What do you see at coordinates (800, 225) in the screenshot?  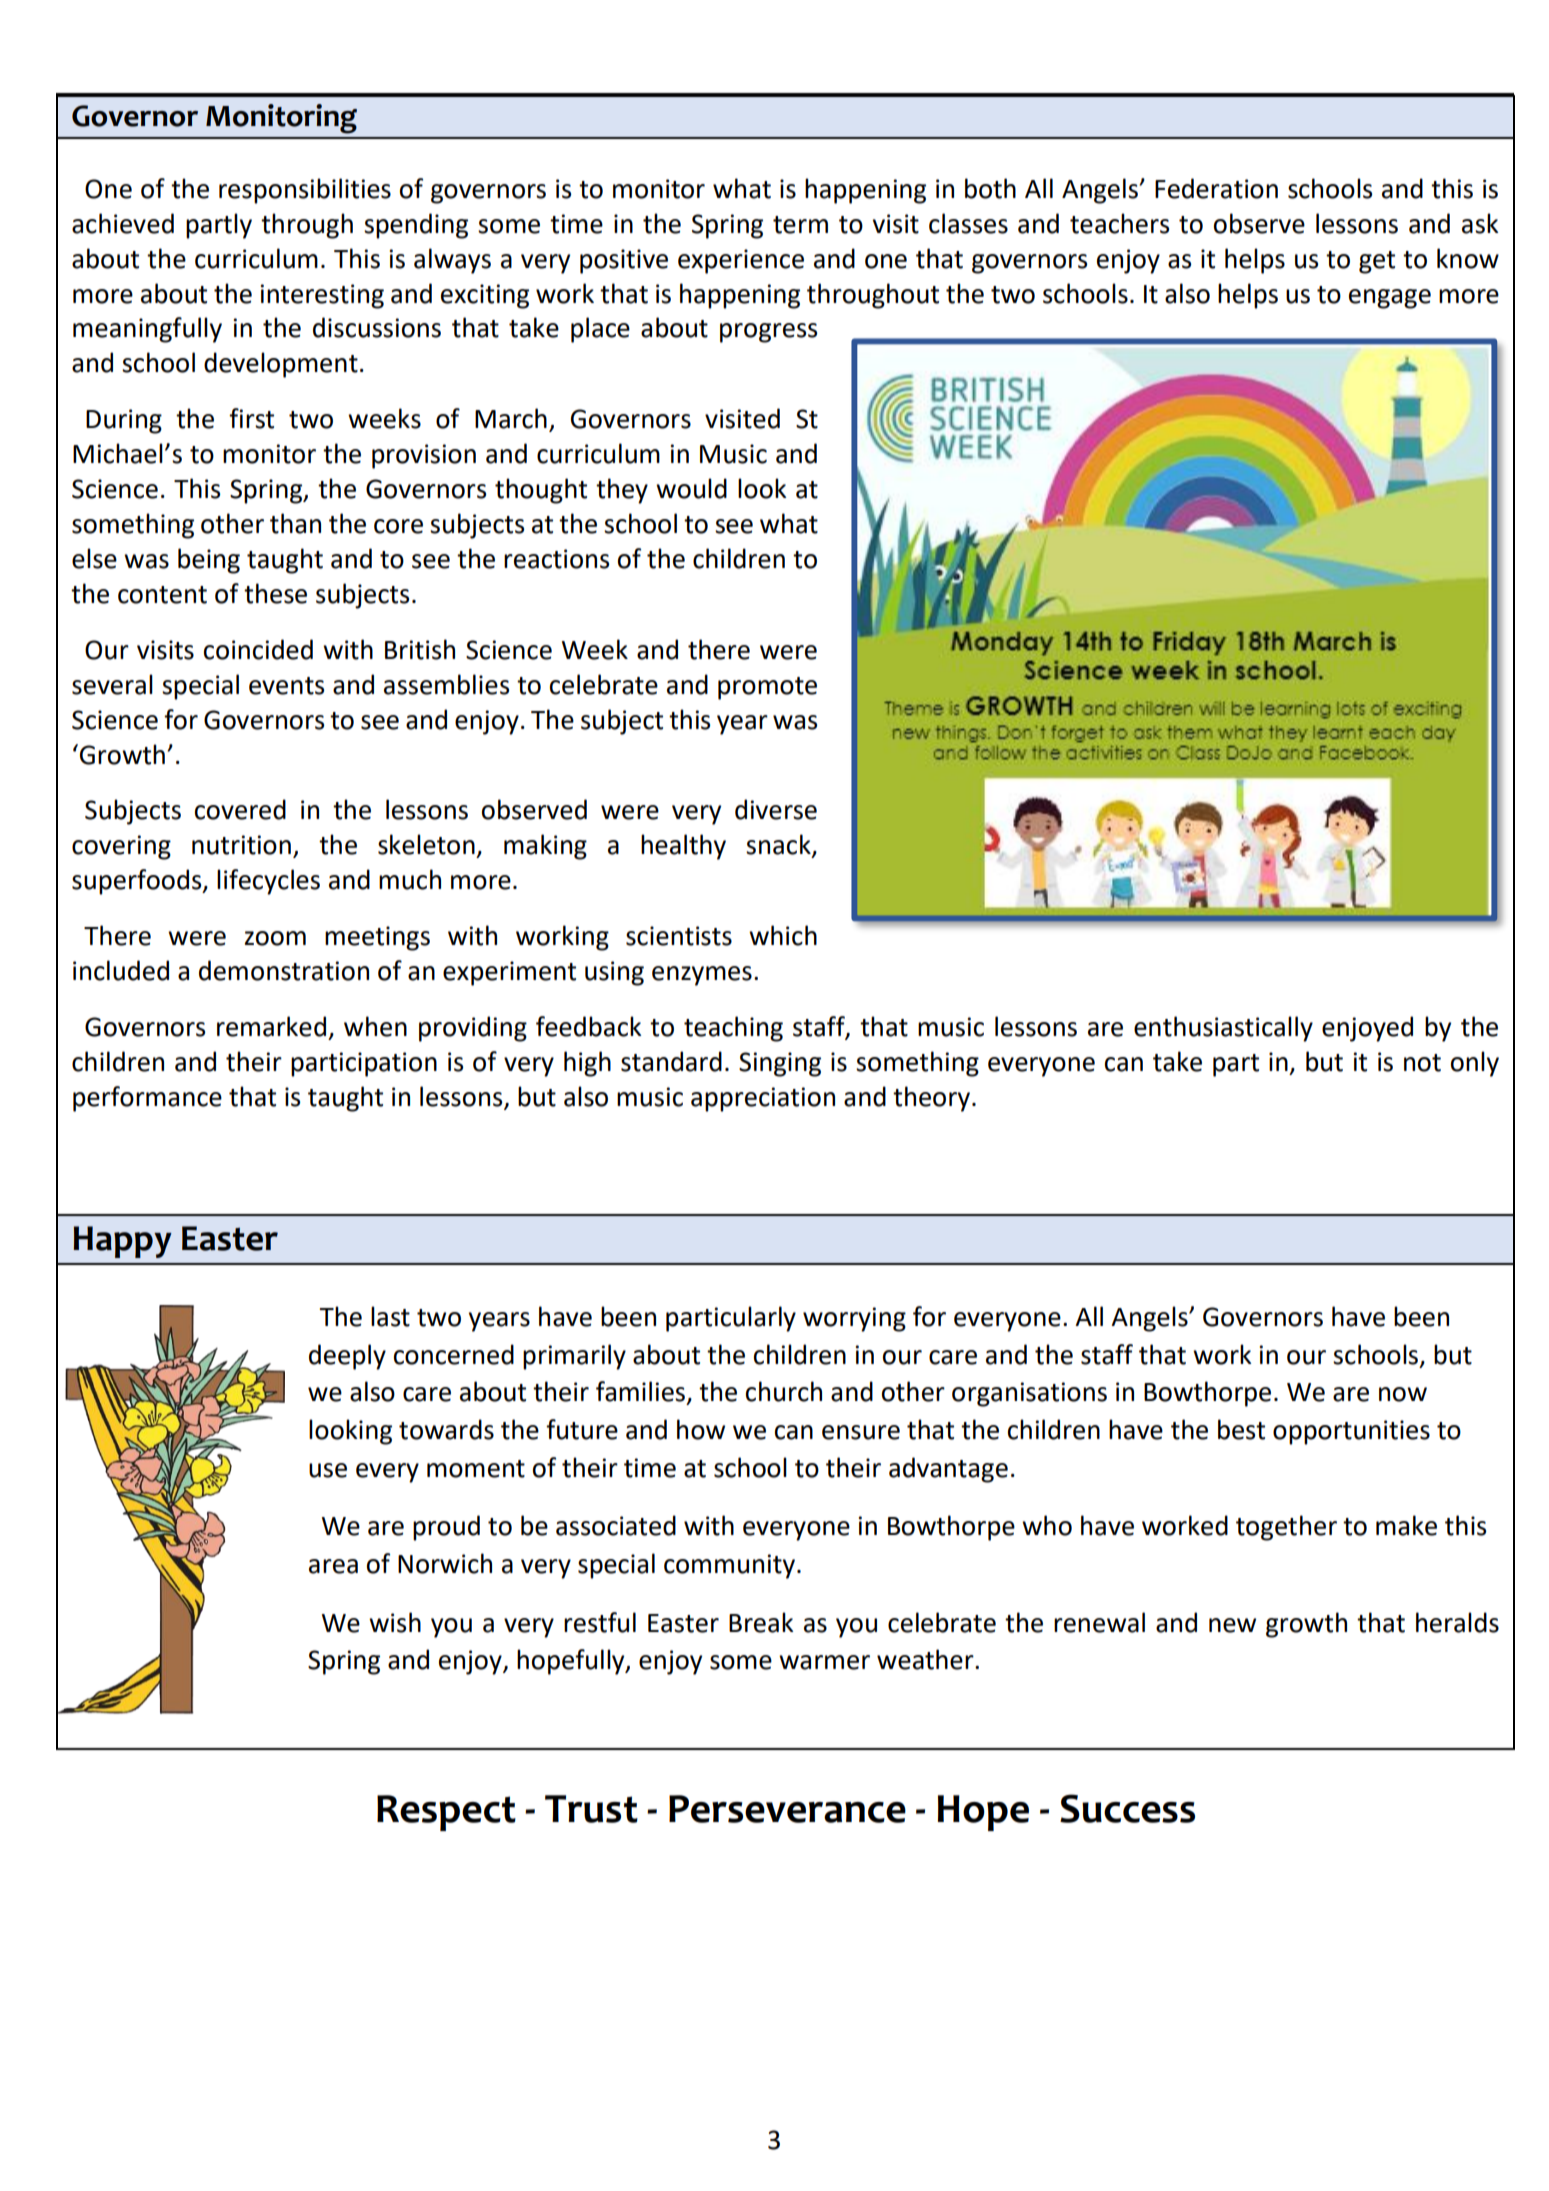 I see `term` at bounding box center [800, 225].
